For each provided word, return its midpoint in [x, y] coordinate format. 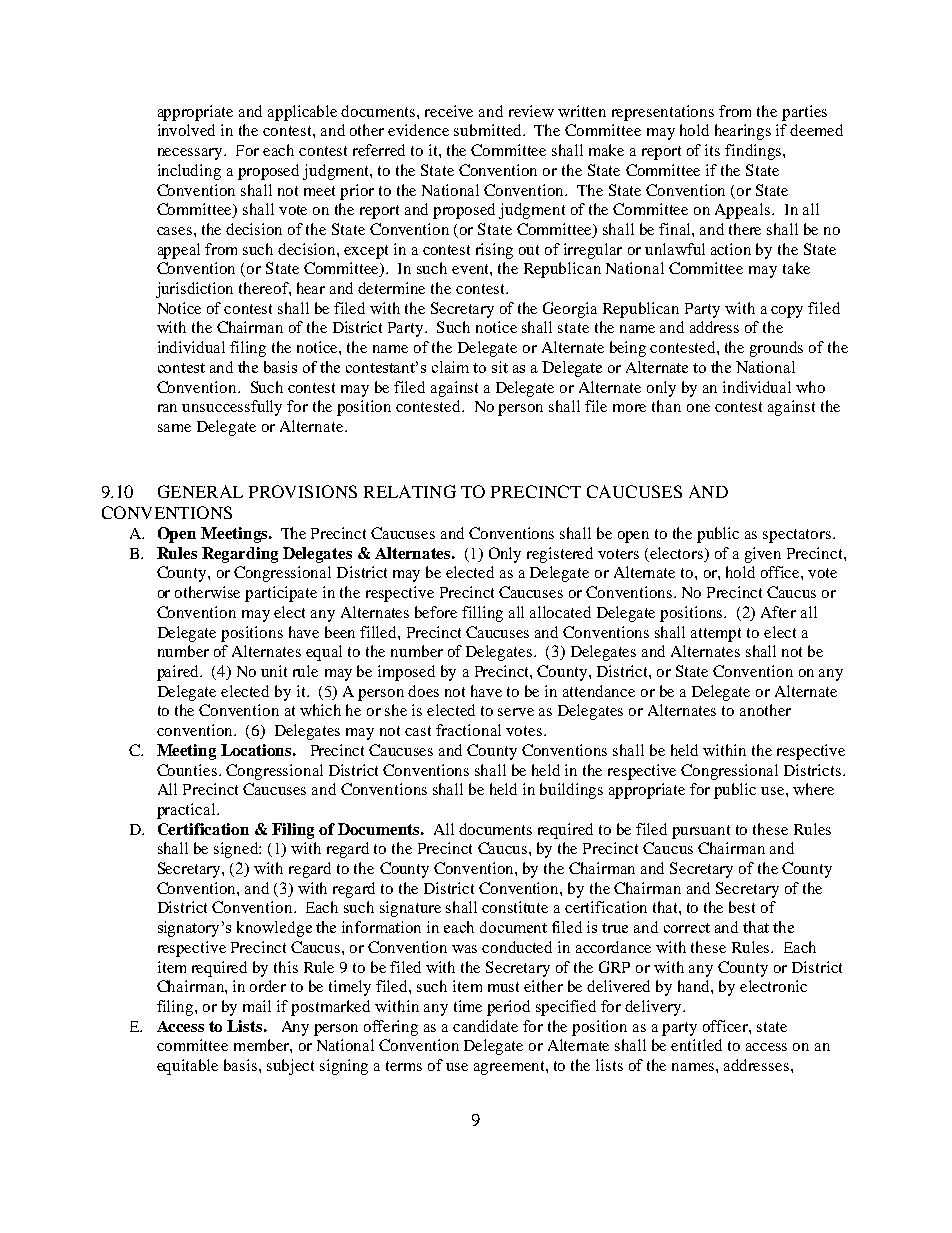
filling [482, 614]
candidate [485, 1026]
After [778, 612]
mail [257, 1006]
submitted [489, 130]
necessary [191, 154]
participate [281, 594]
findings [754, 152]
